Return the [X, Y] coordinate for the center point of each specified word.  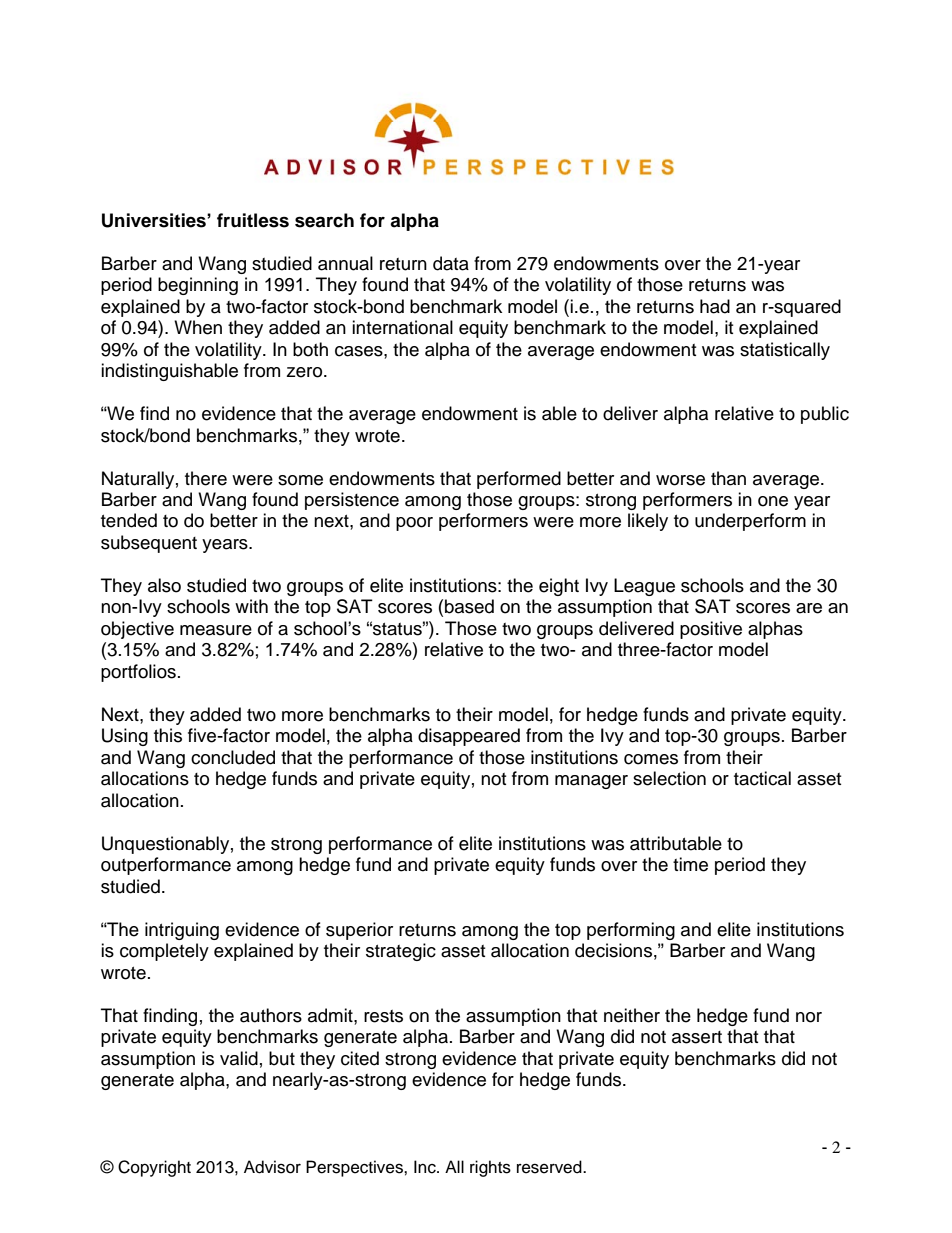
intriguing [182, 931]
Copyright [154, 1168]
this [168, 735]
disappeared [469, 737]
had [715, 306]
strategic [401, 952]
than [728, 478]
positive [711, 630]
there [206, 478]
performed [519, 480]
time [690, 864]
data [451, 263]
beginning [198, 286]
